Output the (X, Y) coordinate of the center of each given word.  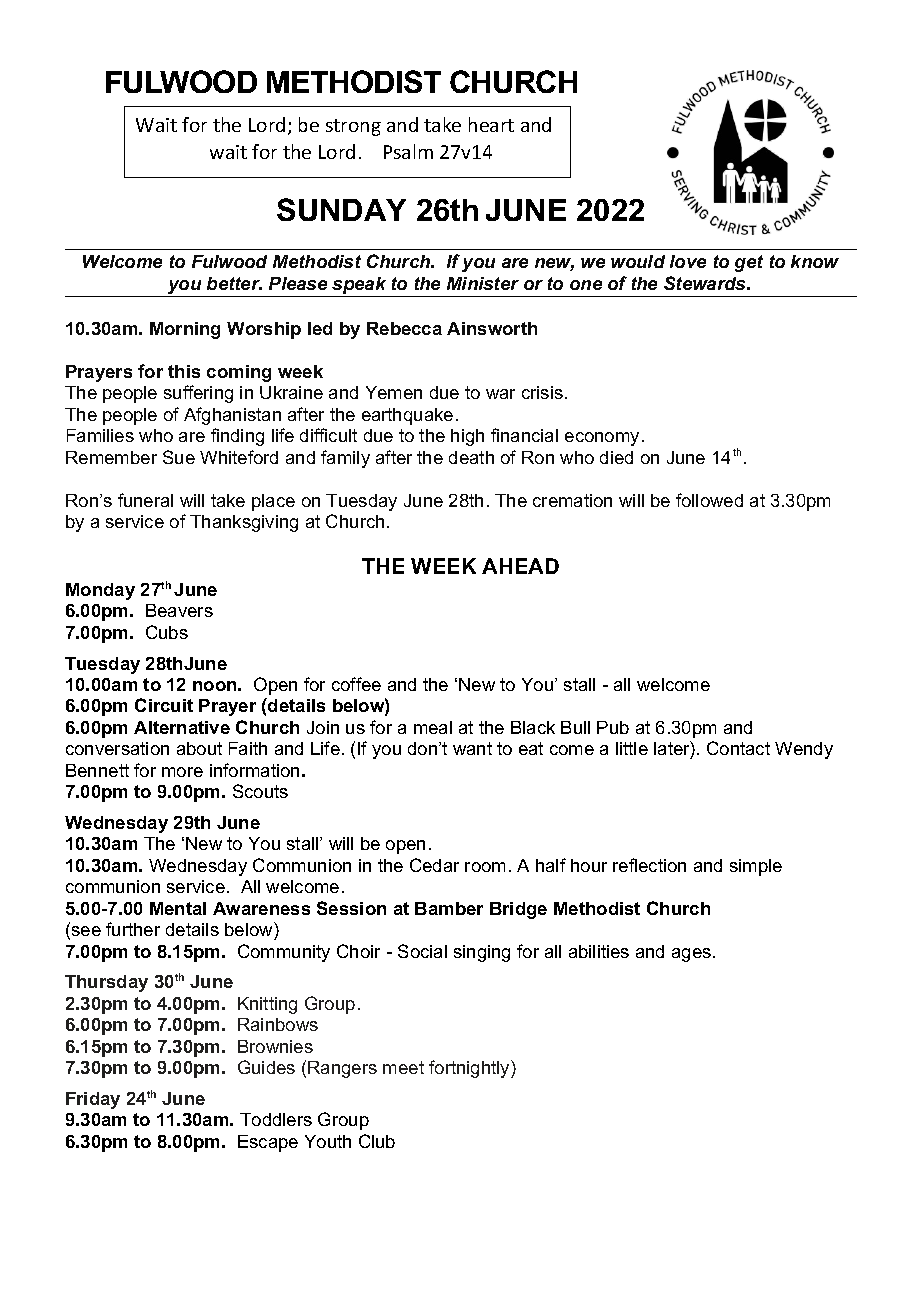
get (749, 263)
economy (602, 439)
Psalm (408, 151)
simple (756, 867)
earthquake (407, 416)
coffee (356, 684)
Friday (93, 1100)
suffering (198, 394)
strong (353, 127)
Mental (178, 908)
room (485, 867)
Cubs (167, 632)
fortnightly (470, 1069)
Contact (738, 748)
